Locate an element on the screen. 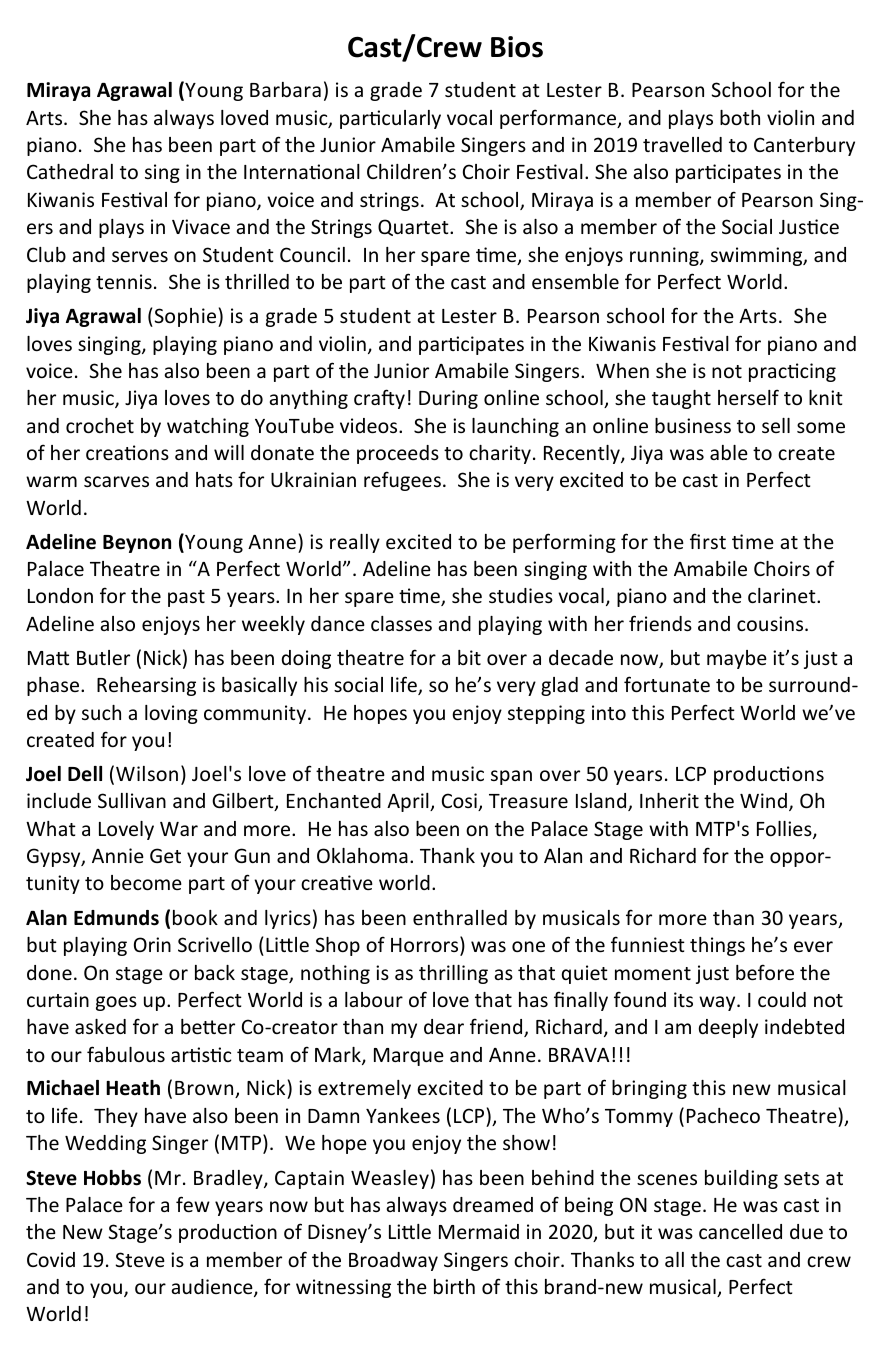 This screenshot has height=1372, width=887. both is located at coordinates (740, 117).
